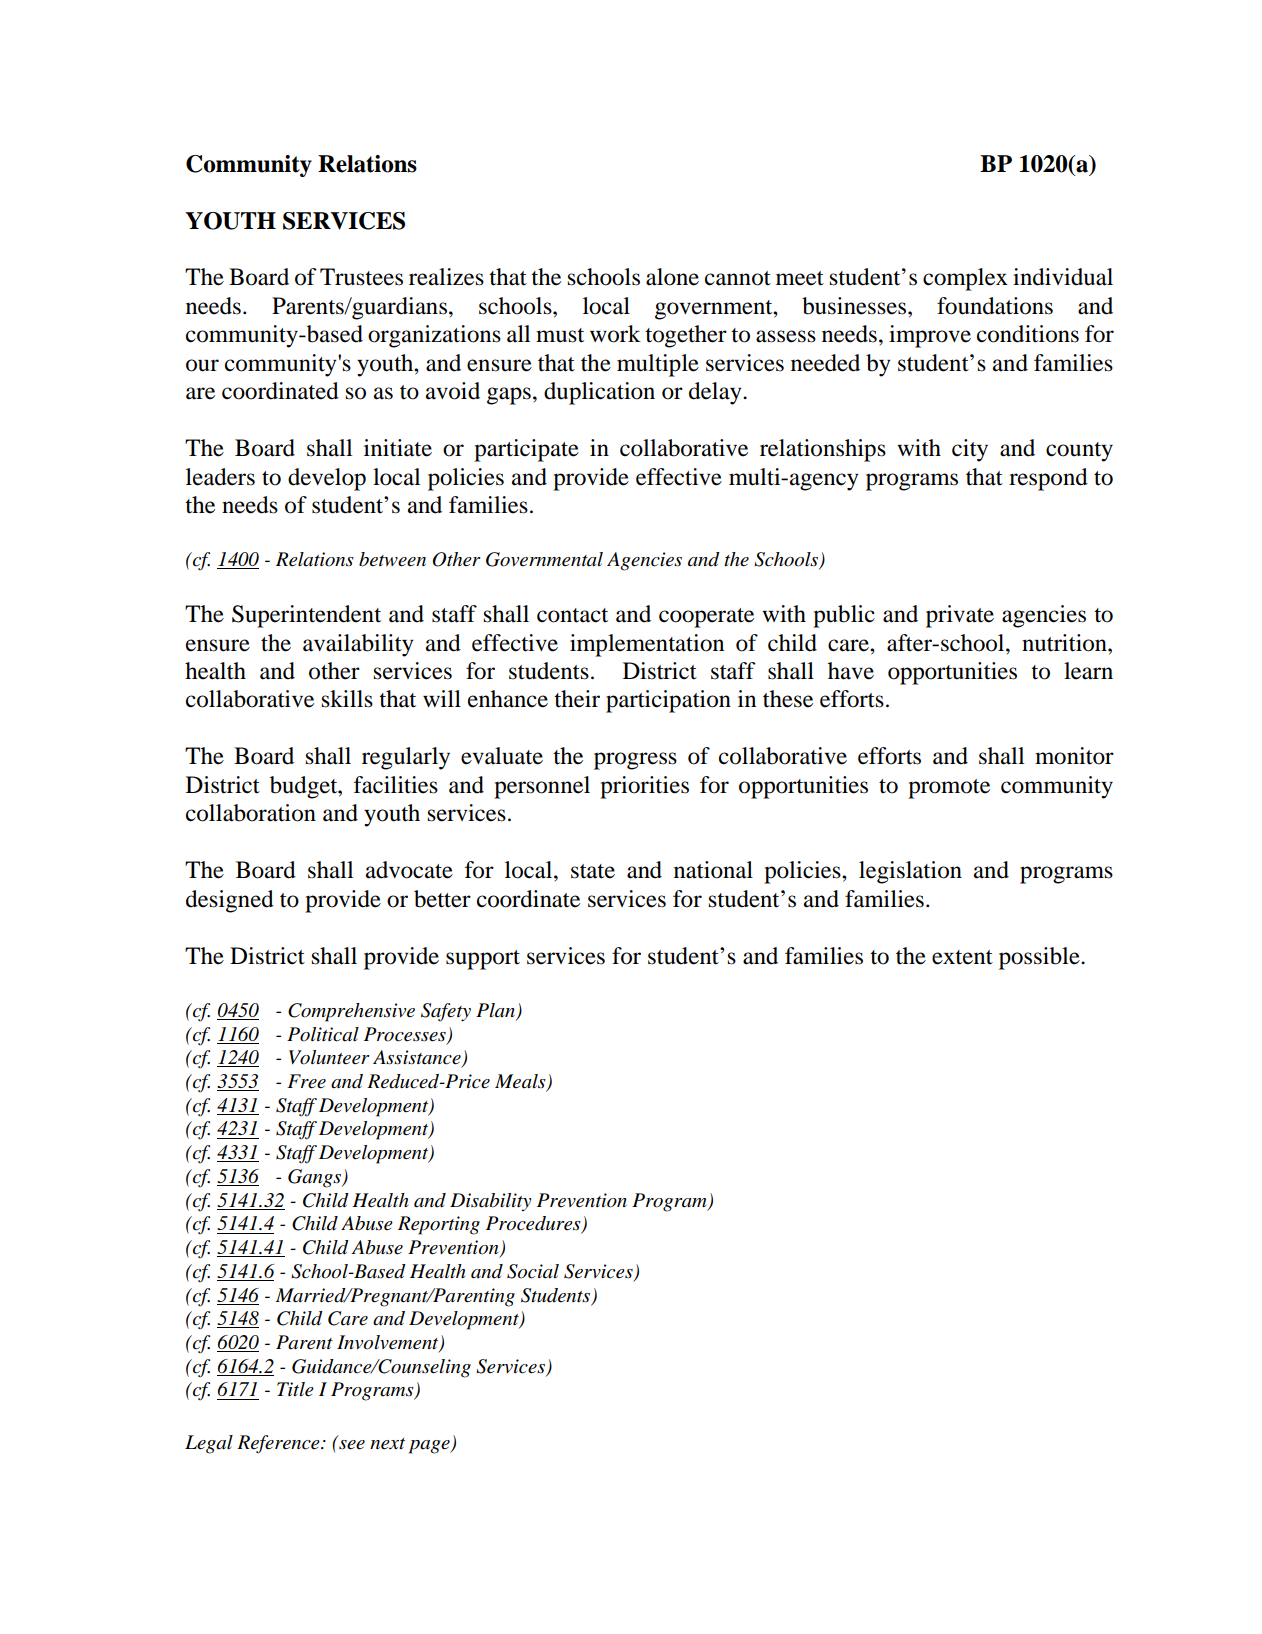 Image resolution: width=1262 pixels, height=1634 pixels. I want to click on foundations, so click(995, 306).
